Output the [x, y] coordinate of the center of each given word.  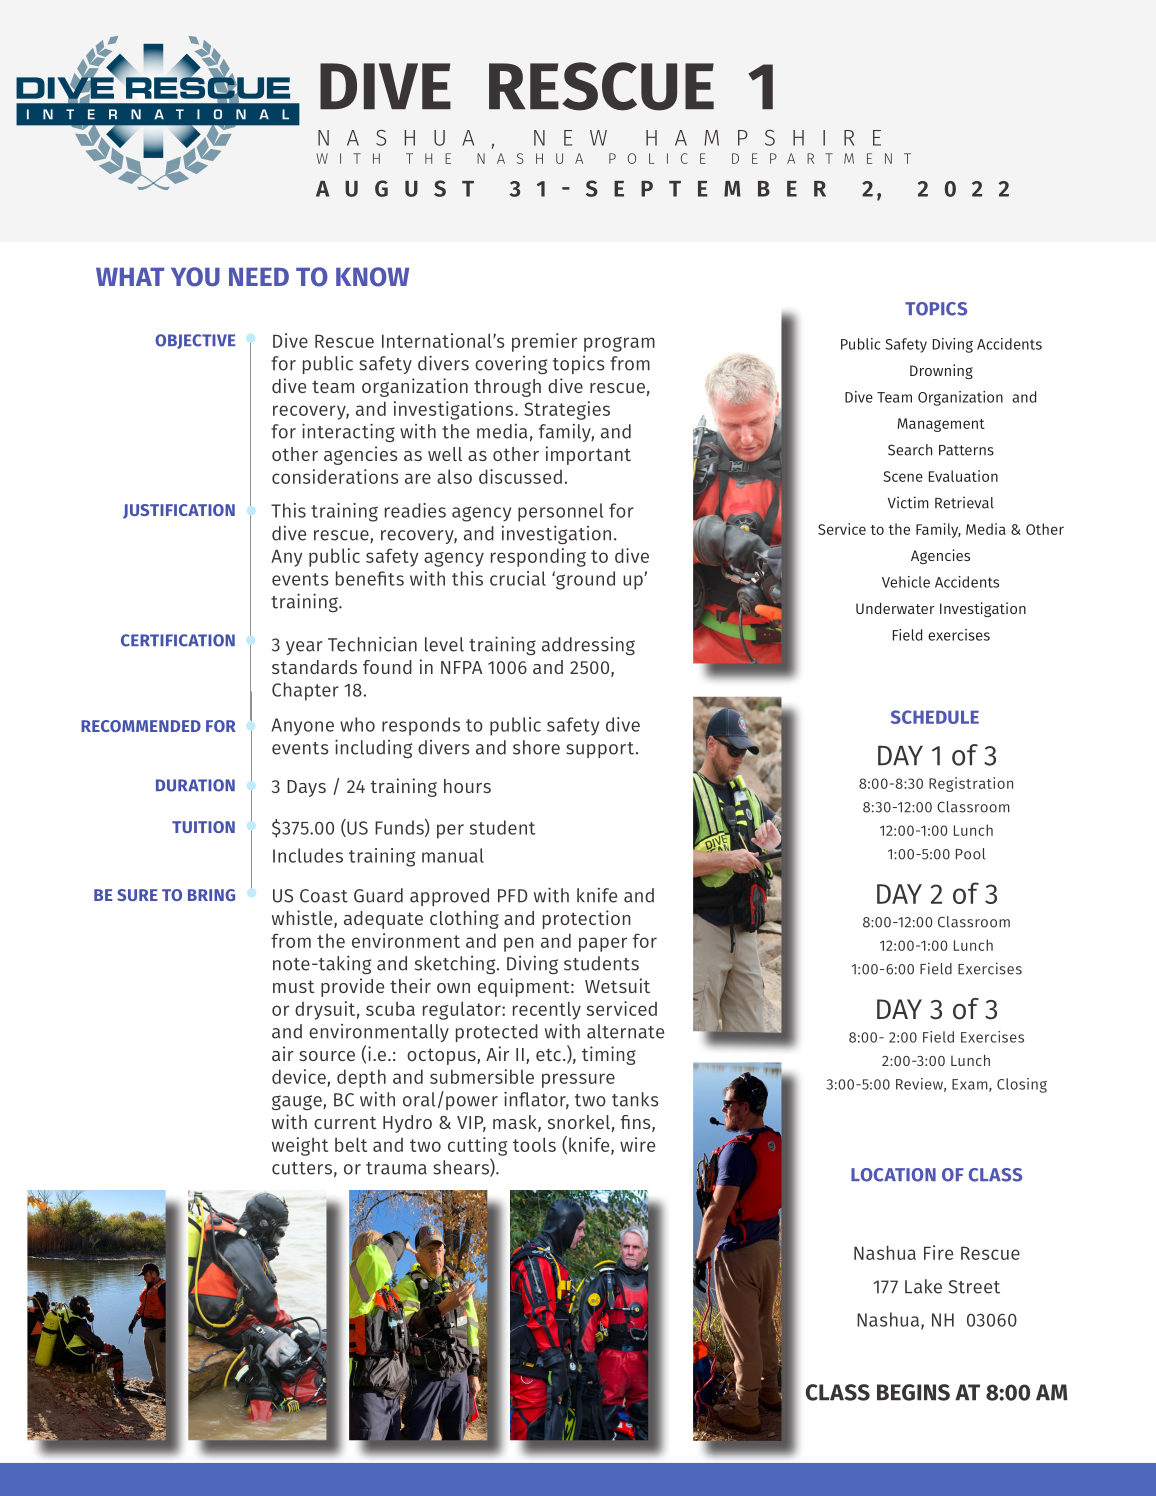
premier [544, 342]
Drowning [941, 371]
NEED [259, 277]
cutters [302, 1168]
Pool [970, 854]
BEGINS [913, 1392]
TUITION [203, 827]
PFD [513, 896]
